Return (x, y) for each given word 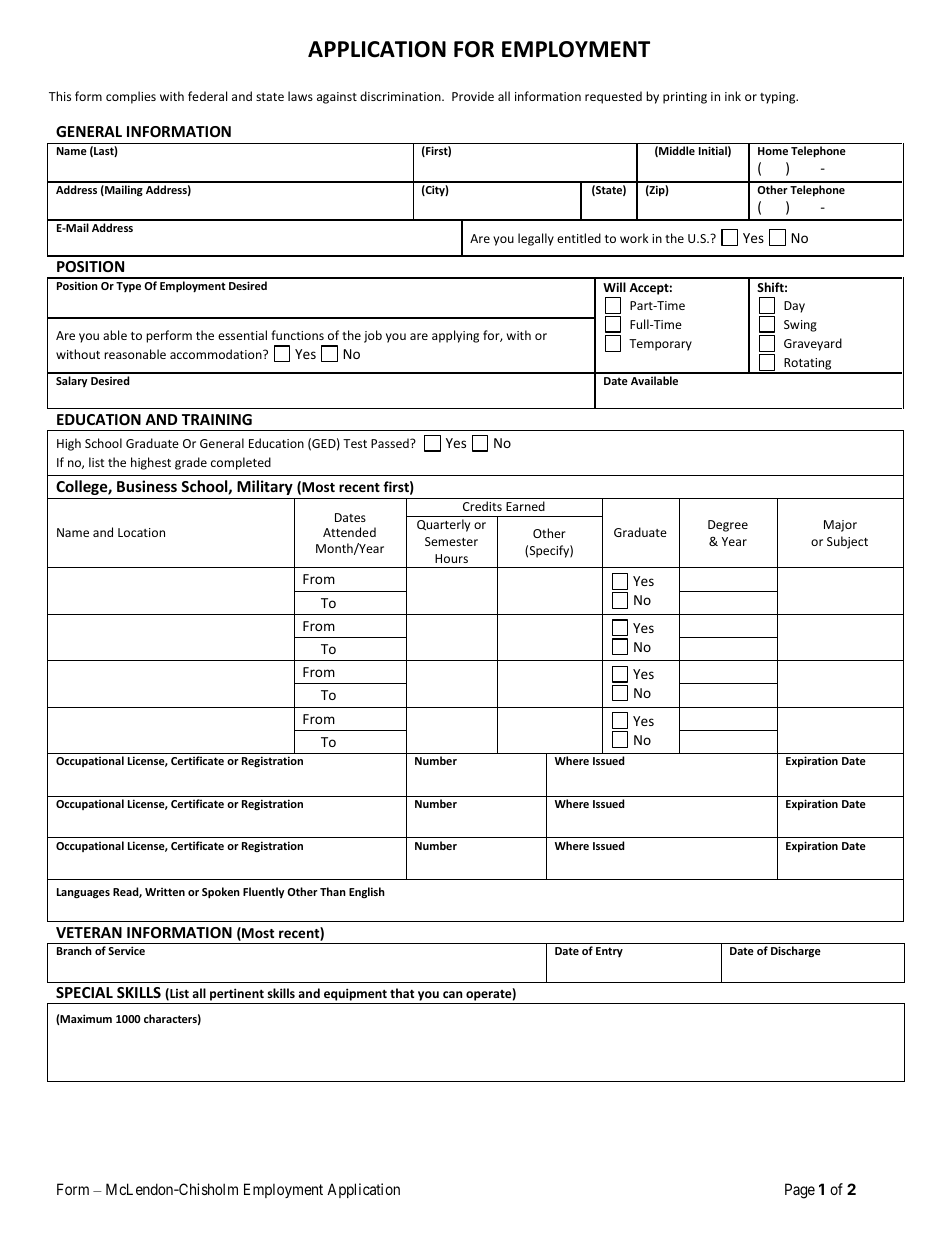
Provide (473, 96)
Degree (728, 526)
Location (141, 532)
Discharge (796, 951)
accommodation (217, 354)
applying (455, 336)
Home (773, 151)
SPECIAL (84, 992)
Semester (451, 541)
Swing (800, 326)
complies (131, 97)
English (367, 892)
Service (126, 950)
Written (165, 892)
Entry (609, 952)
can (452, 994)
